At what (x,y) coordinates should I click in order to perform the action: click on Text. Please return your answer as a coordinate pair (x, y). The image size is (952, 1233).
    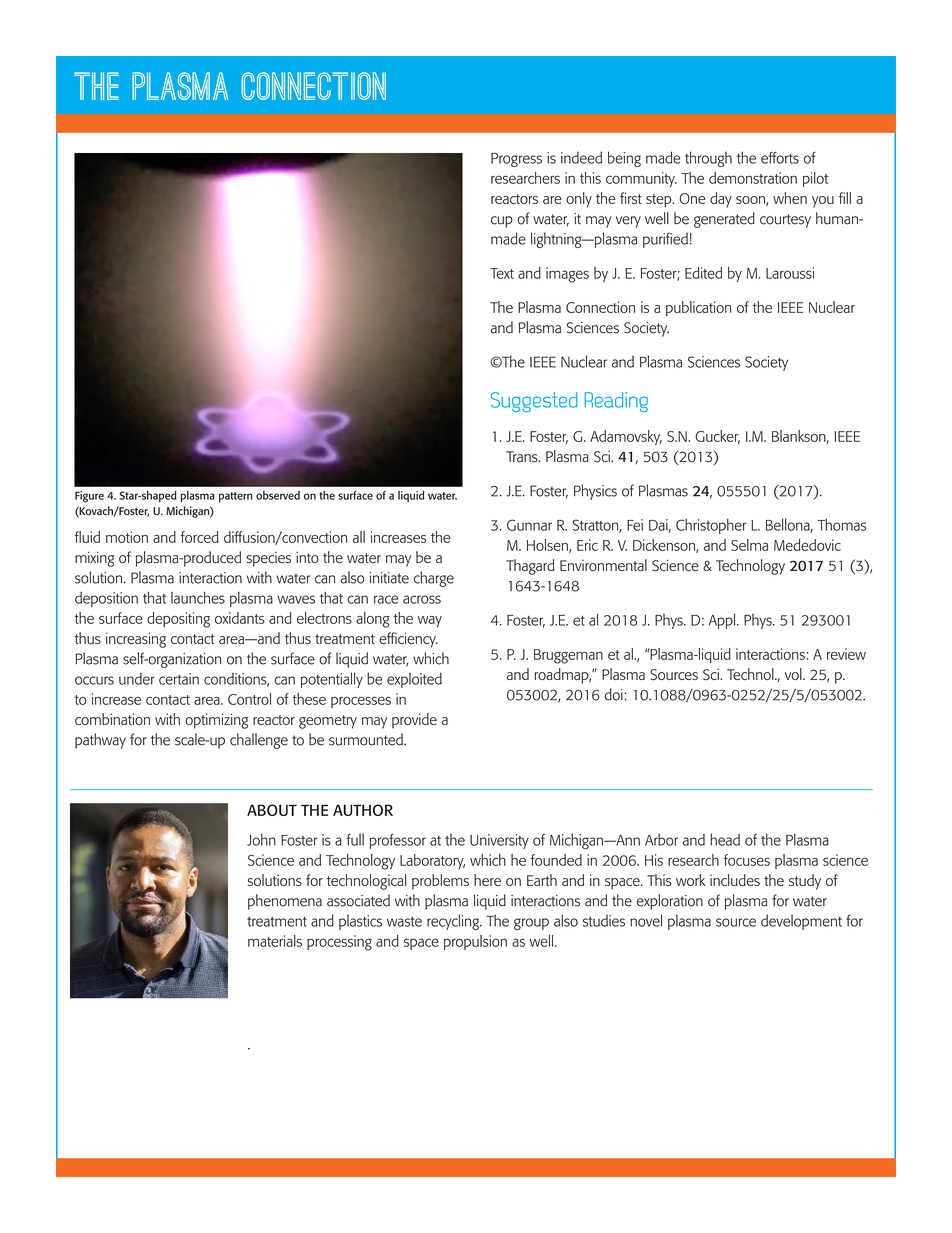
    Looking at the image, I should click on (502, 273).
